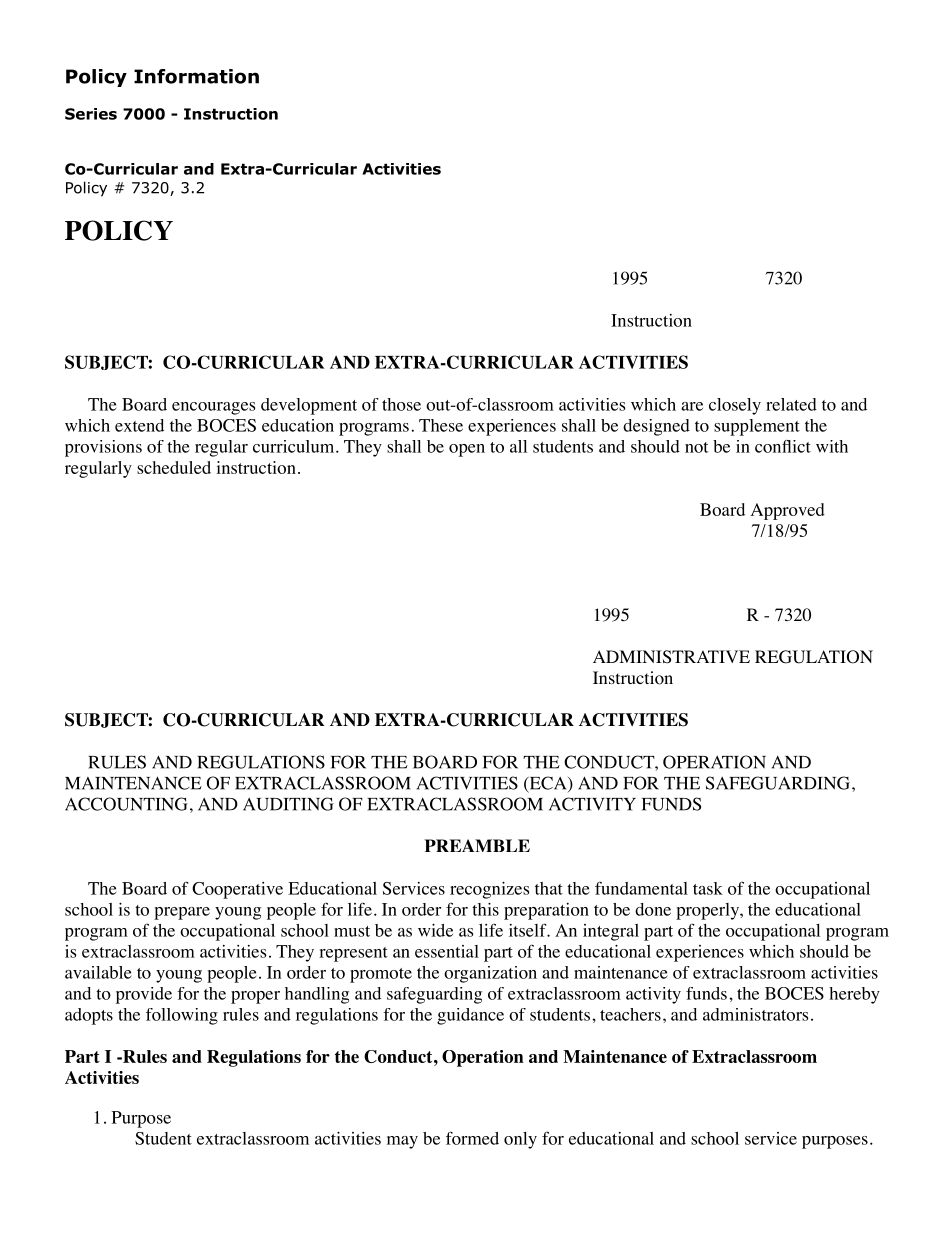  Describe the element at coordinates (791, 404) in the screenshot. I see `related` at that location.
